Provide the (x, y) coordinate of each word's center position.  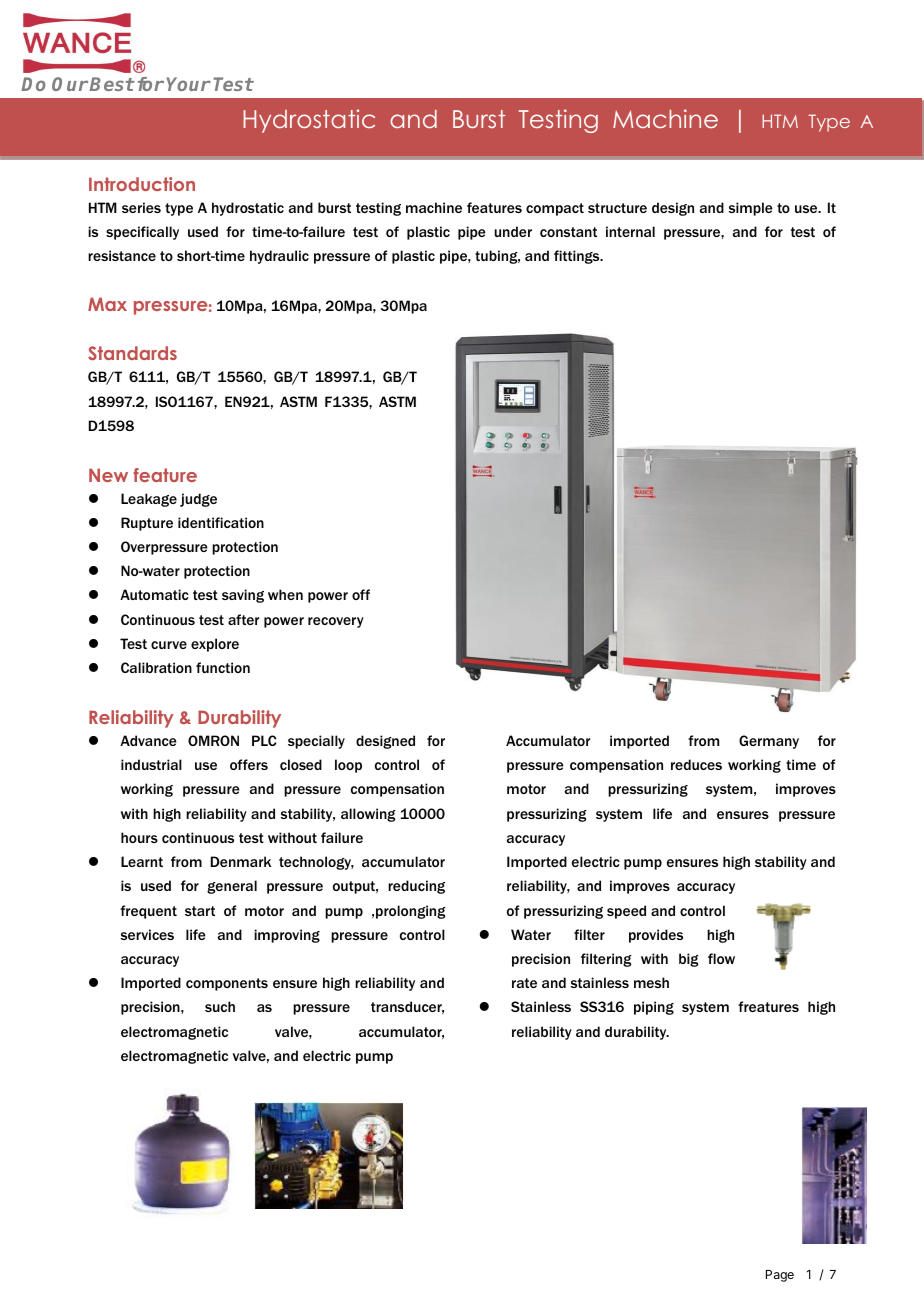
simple (751, 209)
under (513, 231)
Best (112, 84)
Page (780, 1276)
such (220, 1006)
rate (524, 983)
